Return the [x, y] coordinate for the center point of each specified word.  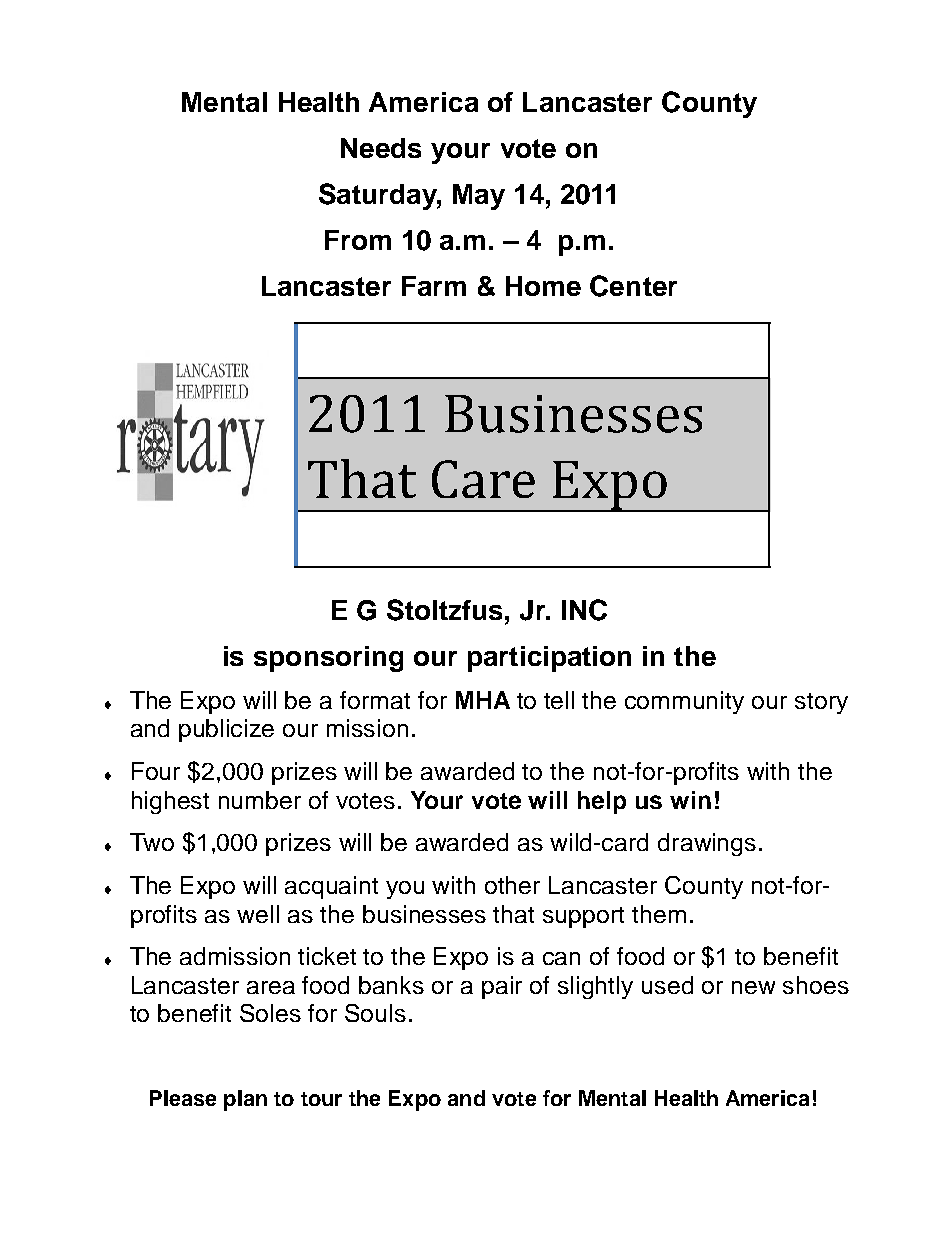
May [479, 197]
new [753, 987]
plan [245, 1100]
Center [633, 286]
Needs [381, 148]
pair [502, 987]
